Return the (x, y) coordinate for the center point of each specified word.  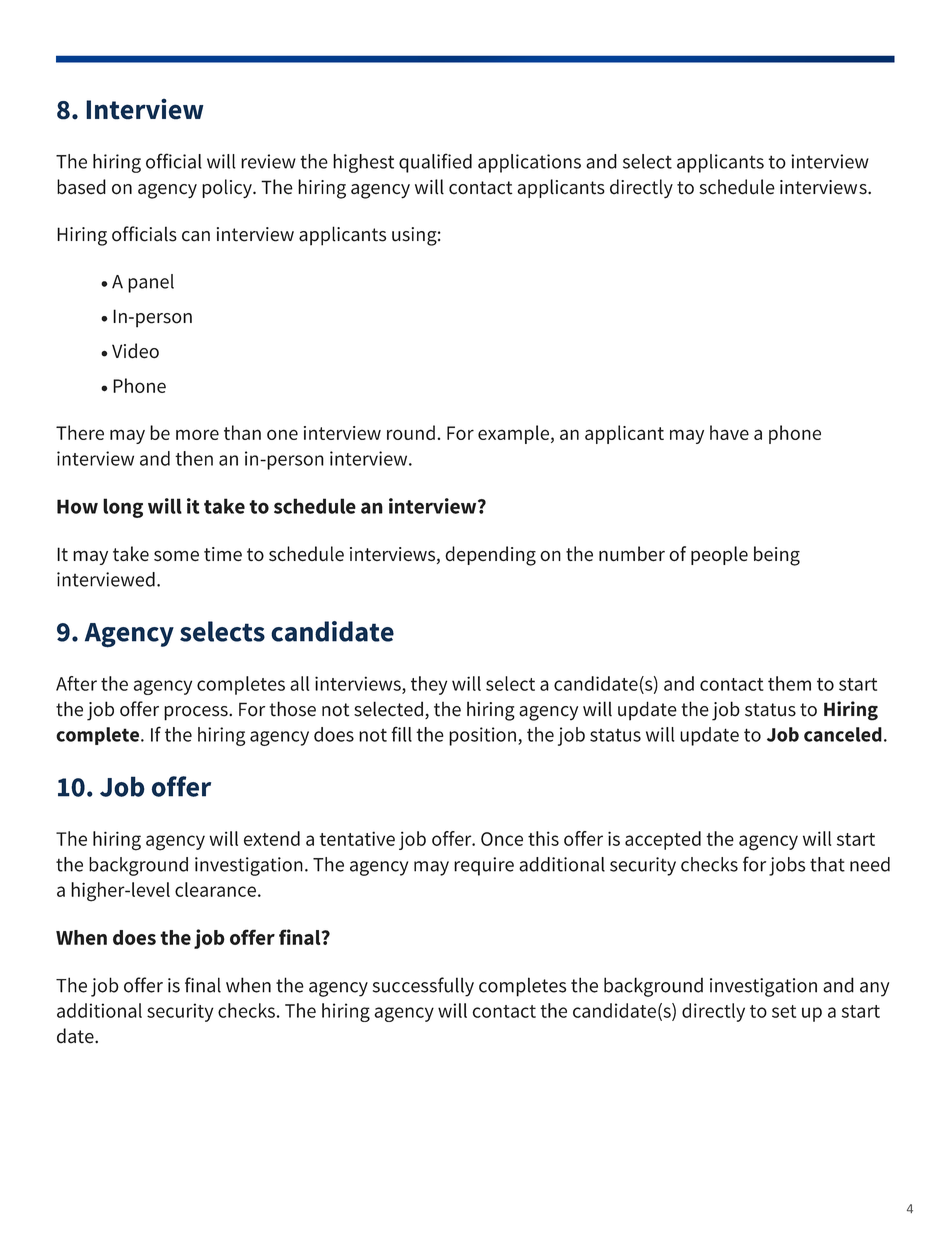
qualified (435, 163)
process (197, 713)
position (482, 736)
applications (529, 163)
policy (228, 189)
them (789, 683)
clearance (215, 889)
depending (490, 556)
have (729, 432)
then (194, 458)
